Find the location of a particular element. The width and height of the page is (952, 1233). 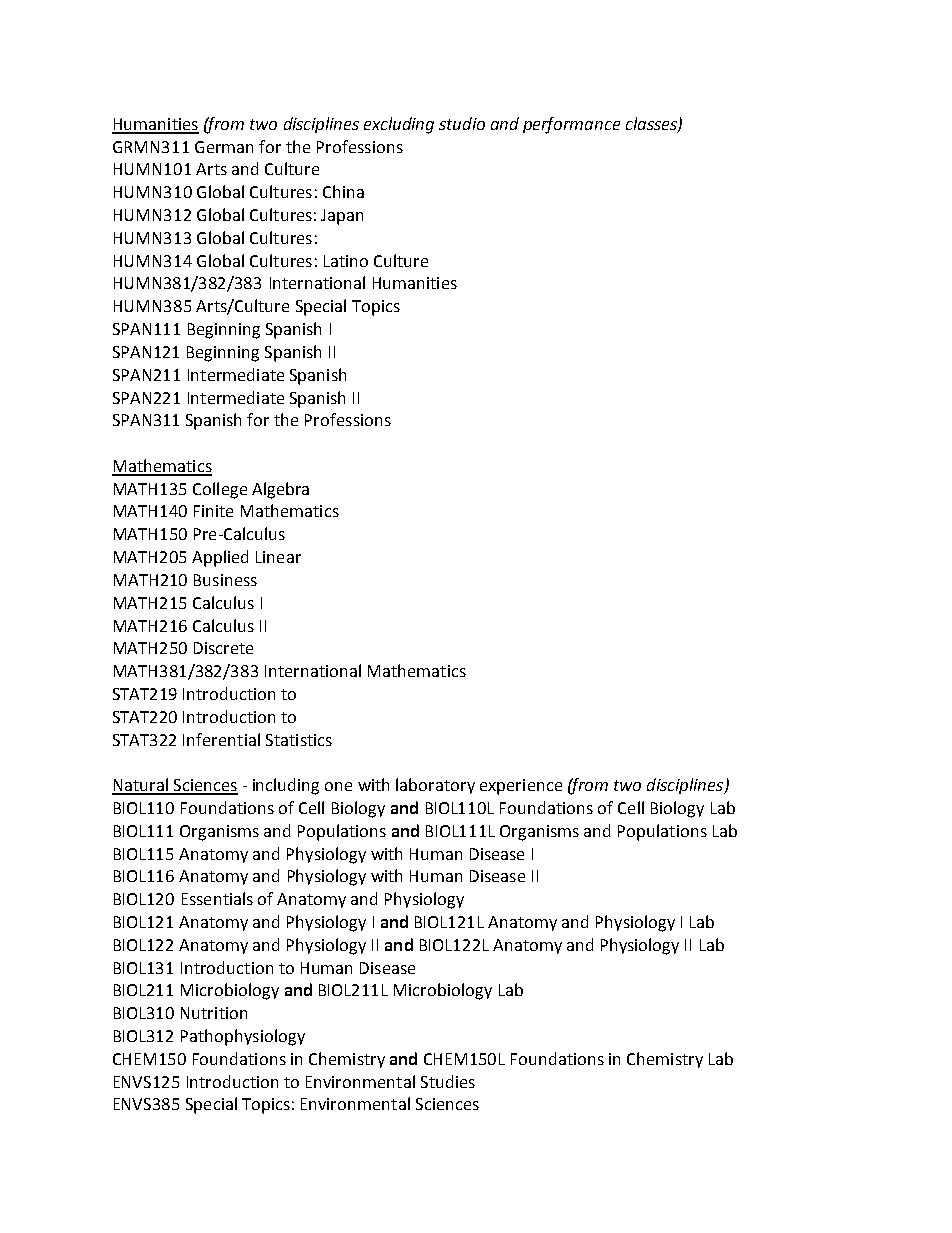

performance is located at coordinates (571, 125).
